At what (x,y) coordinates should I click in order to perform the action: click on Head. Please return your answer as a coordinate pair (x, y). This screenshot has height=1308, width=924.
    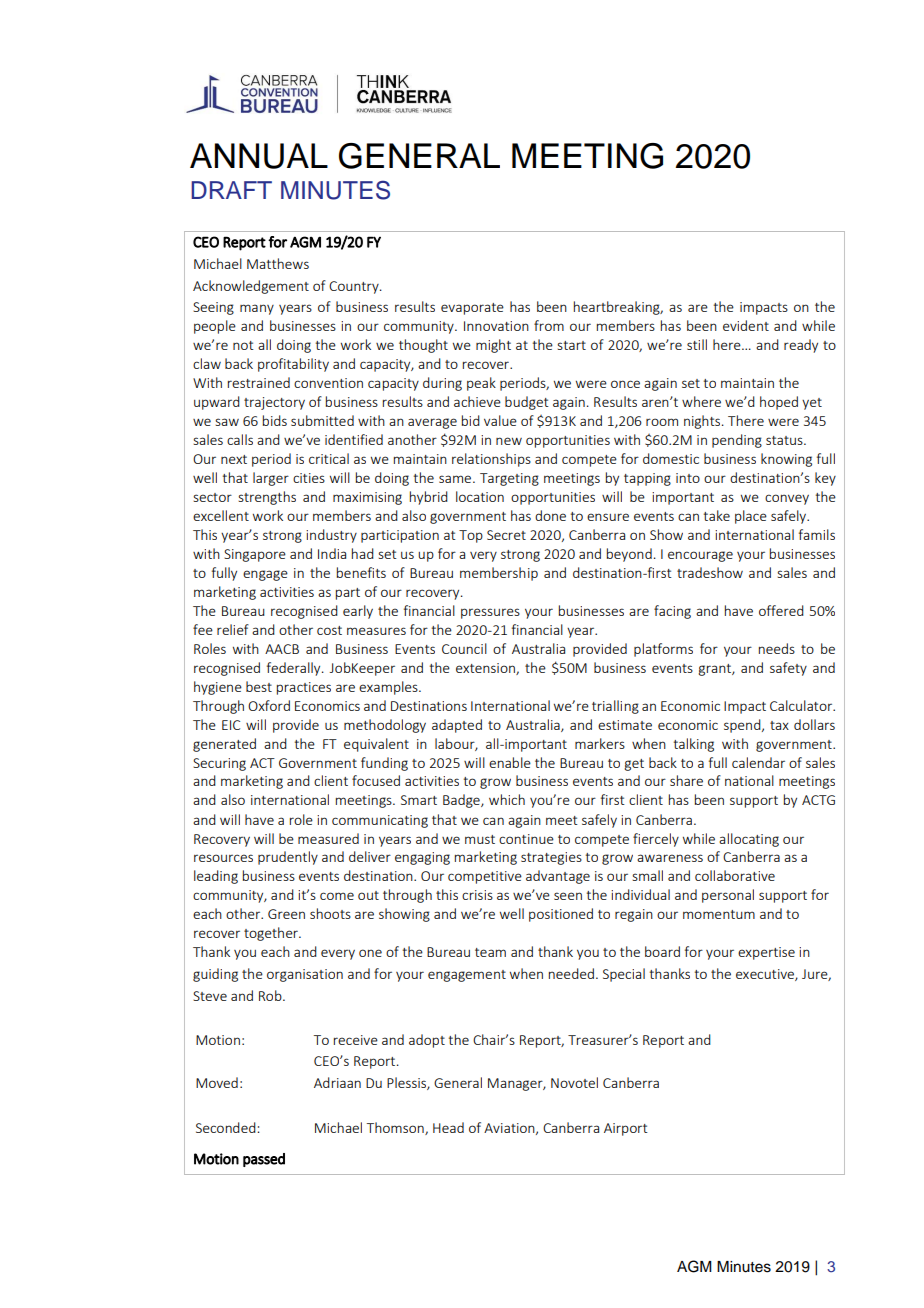
    Looking at the image, I should click on (448, 1127).
